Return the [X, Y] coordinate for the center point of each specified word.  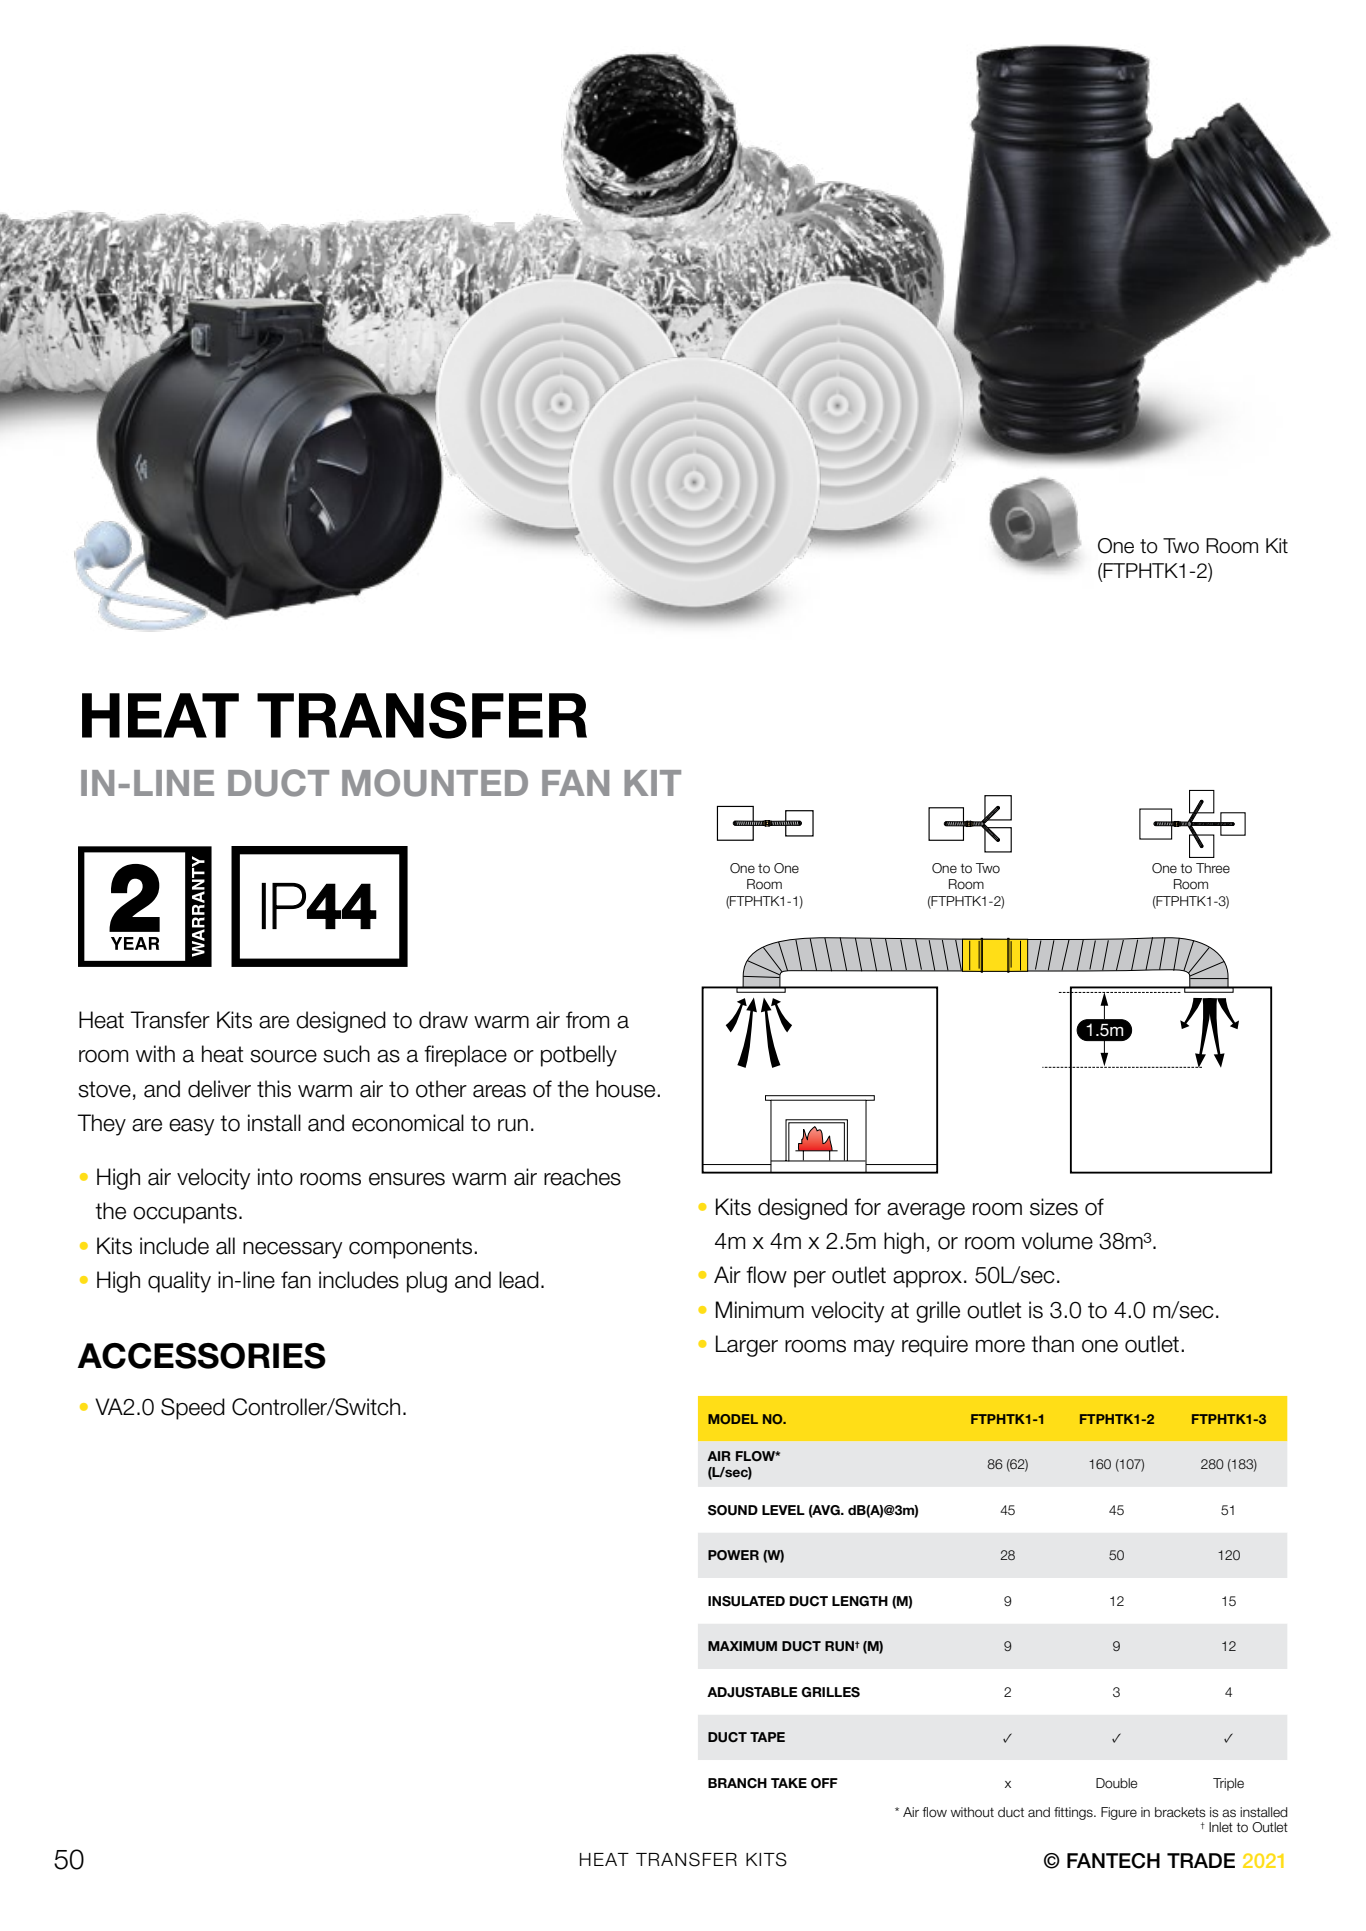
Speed [193, 1409]
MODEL [733, 1419]
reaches [582, 1177]
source [283, 1056]
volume [1057, 1241]
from [587, 1020]
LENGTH [860, 1601]
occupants [185, 1213]
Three [1213, 868]
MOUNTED [435, 783]
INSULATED [746, 1601]
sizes [1054, 1207]
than [1052, 1344]
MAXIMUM [742, 1646]
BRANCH [737, 1783]
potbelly [579, 1056]
